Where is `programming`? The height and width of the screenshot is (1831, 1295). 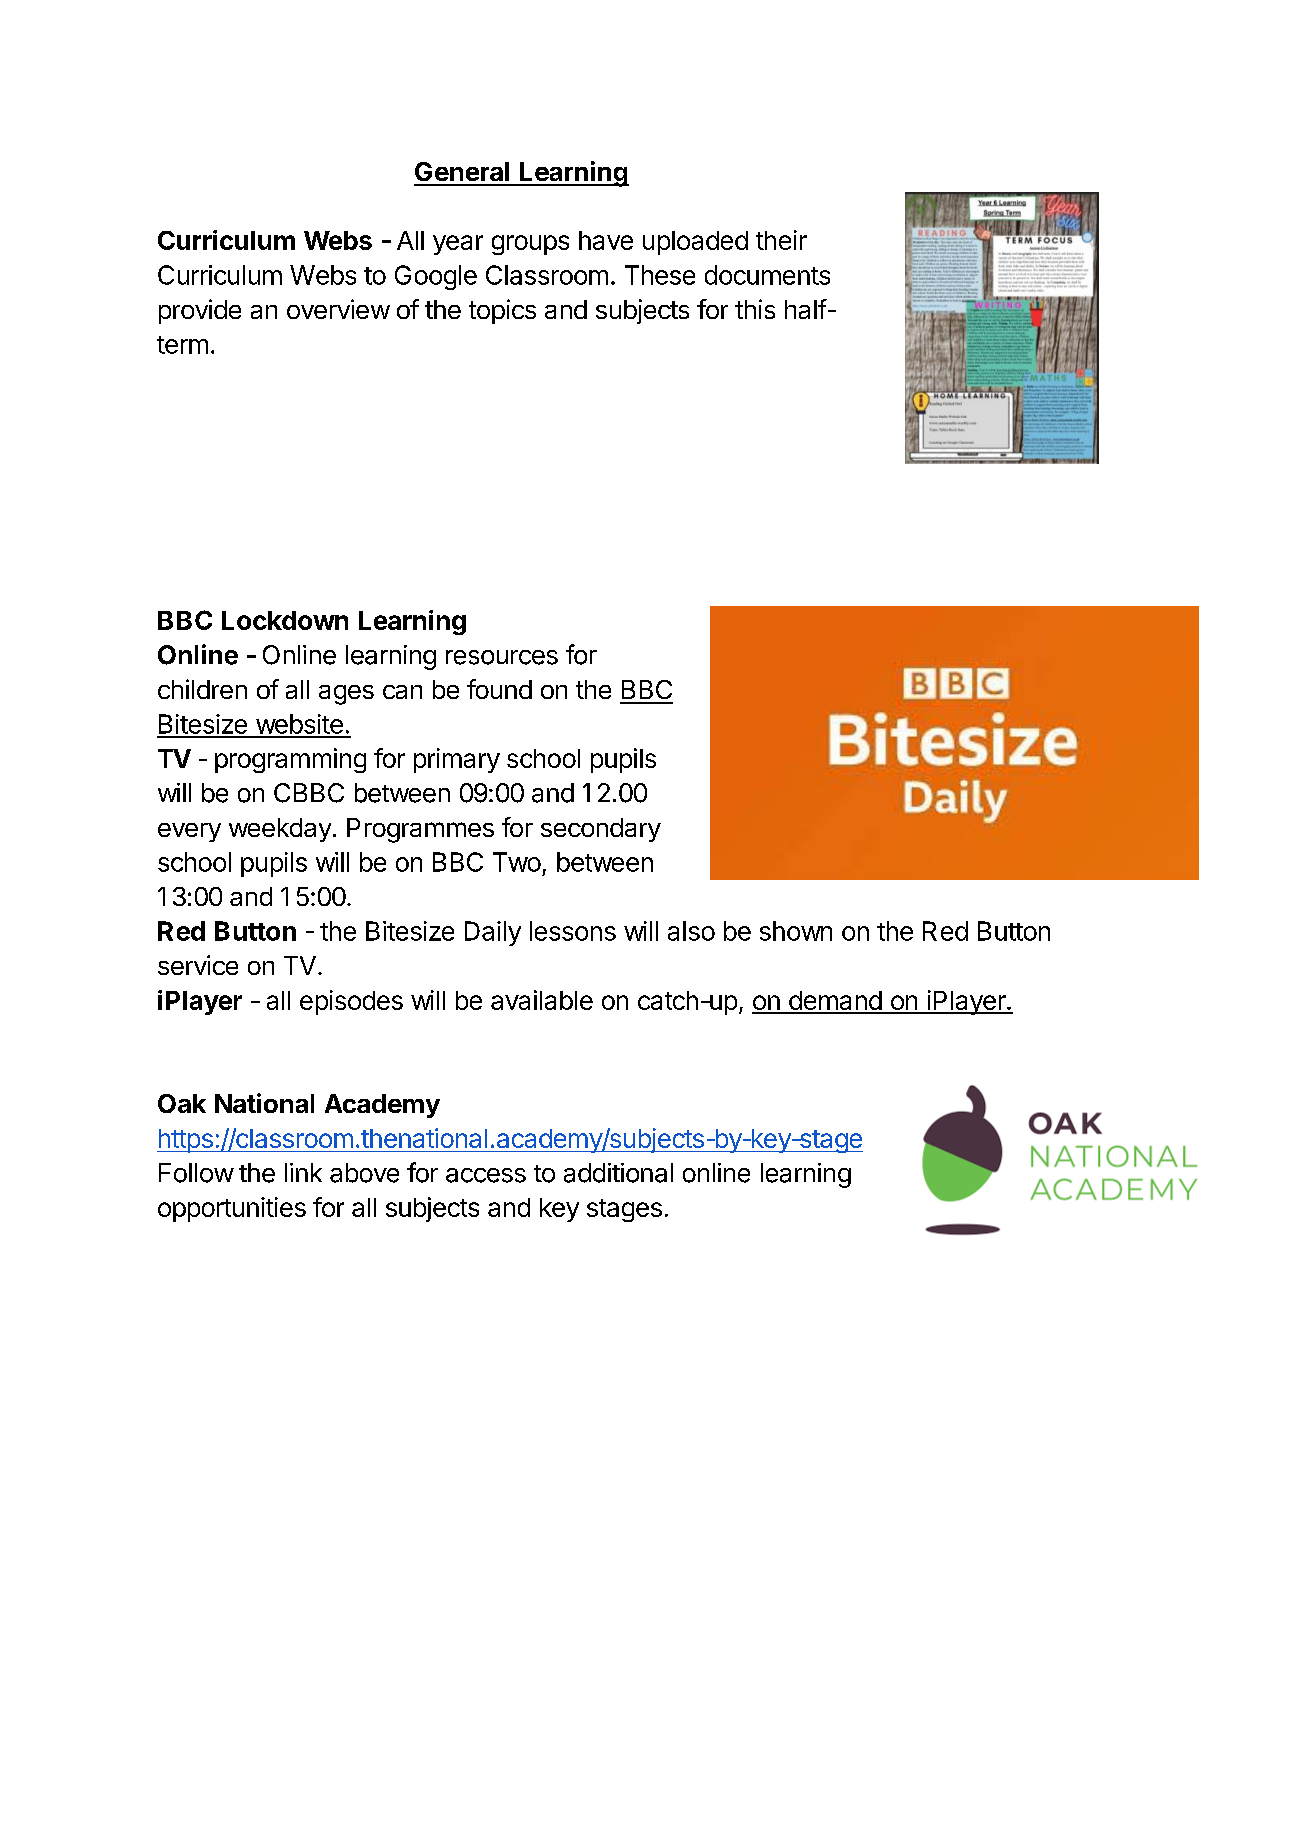
programming is located at coordinates (290, 760).
